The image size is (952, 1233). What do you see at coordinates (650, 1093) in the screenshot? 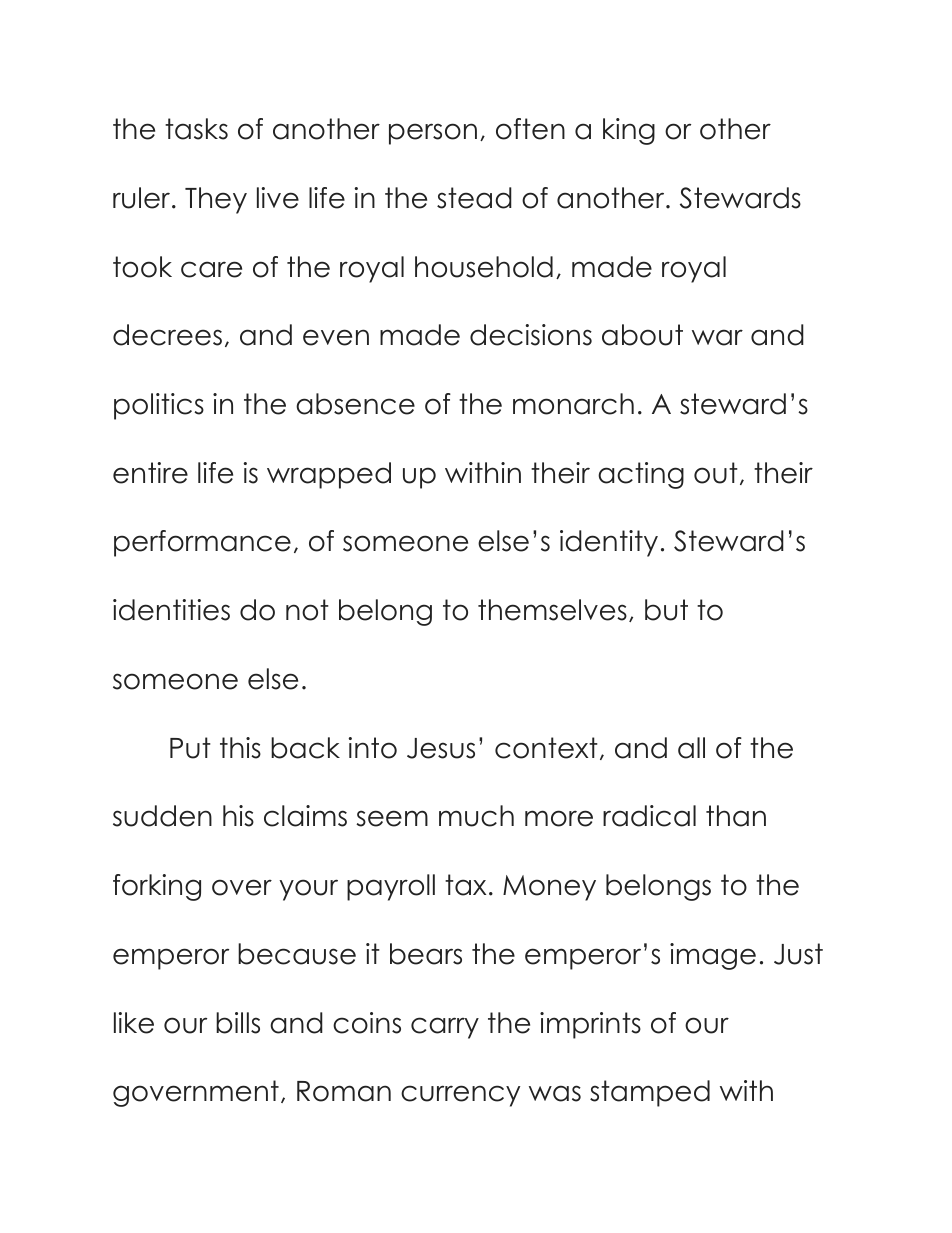
I see `stamped` at bounding box center [650, 1093].
